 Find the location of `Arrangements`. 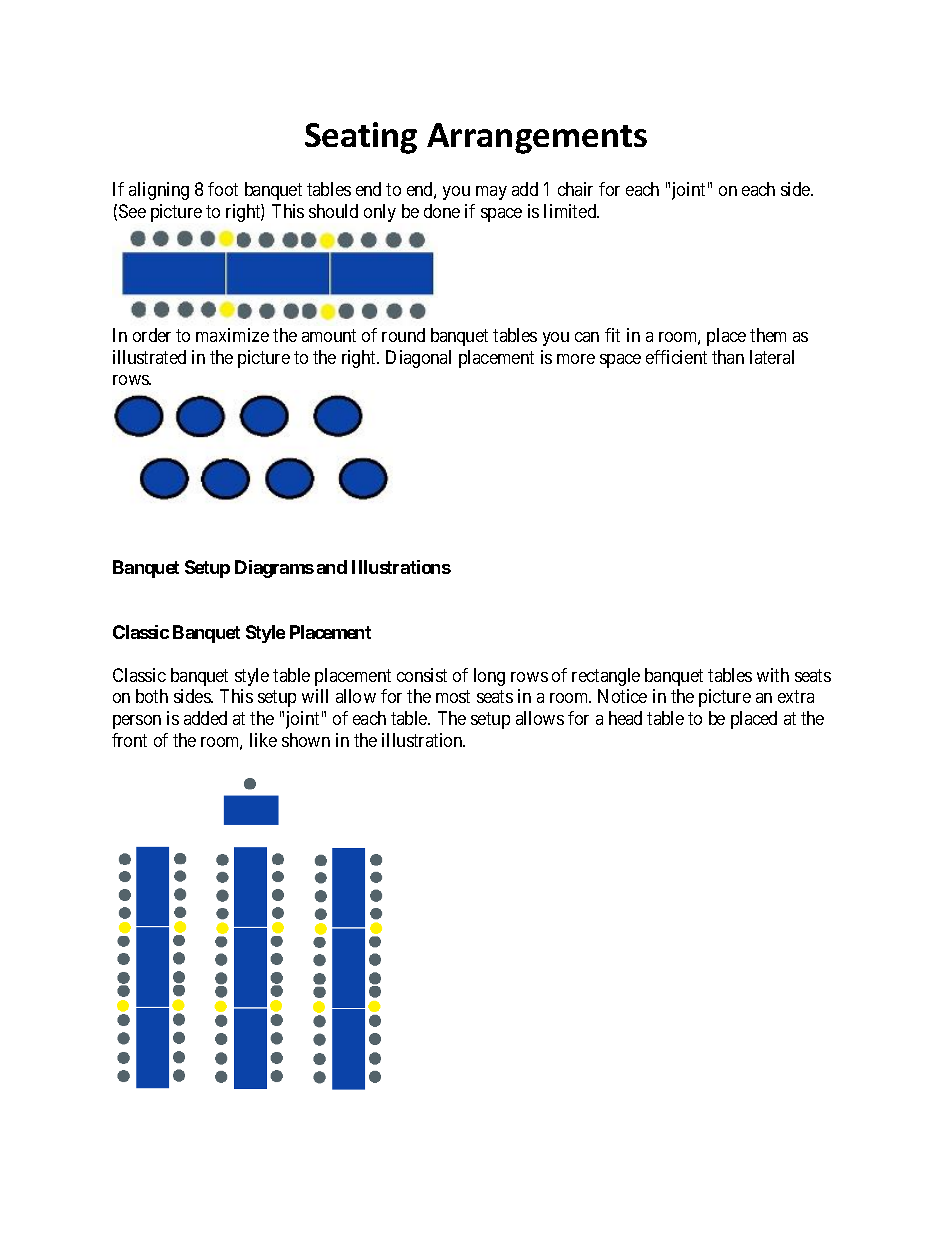

Arrangements is located at coordinates (537, 138).
